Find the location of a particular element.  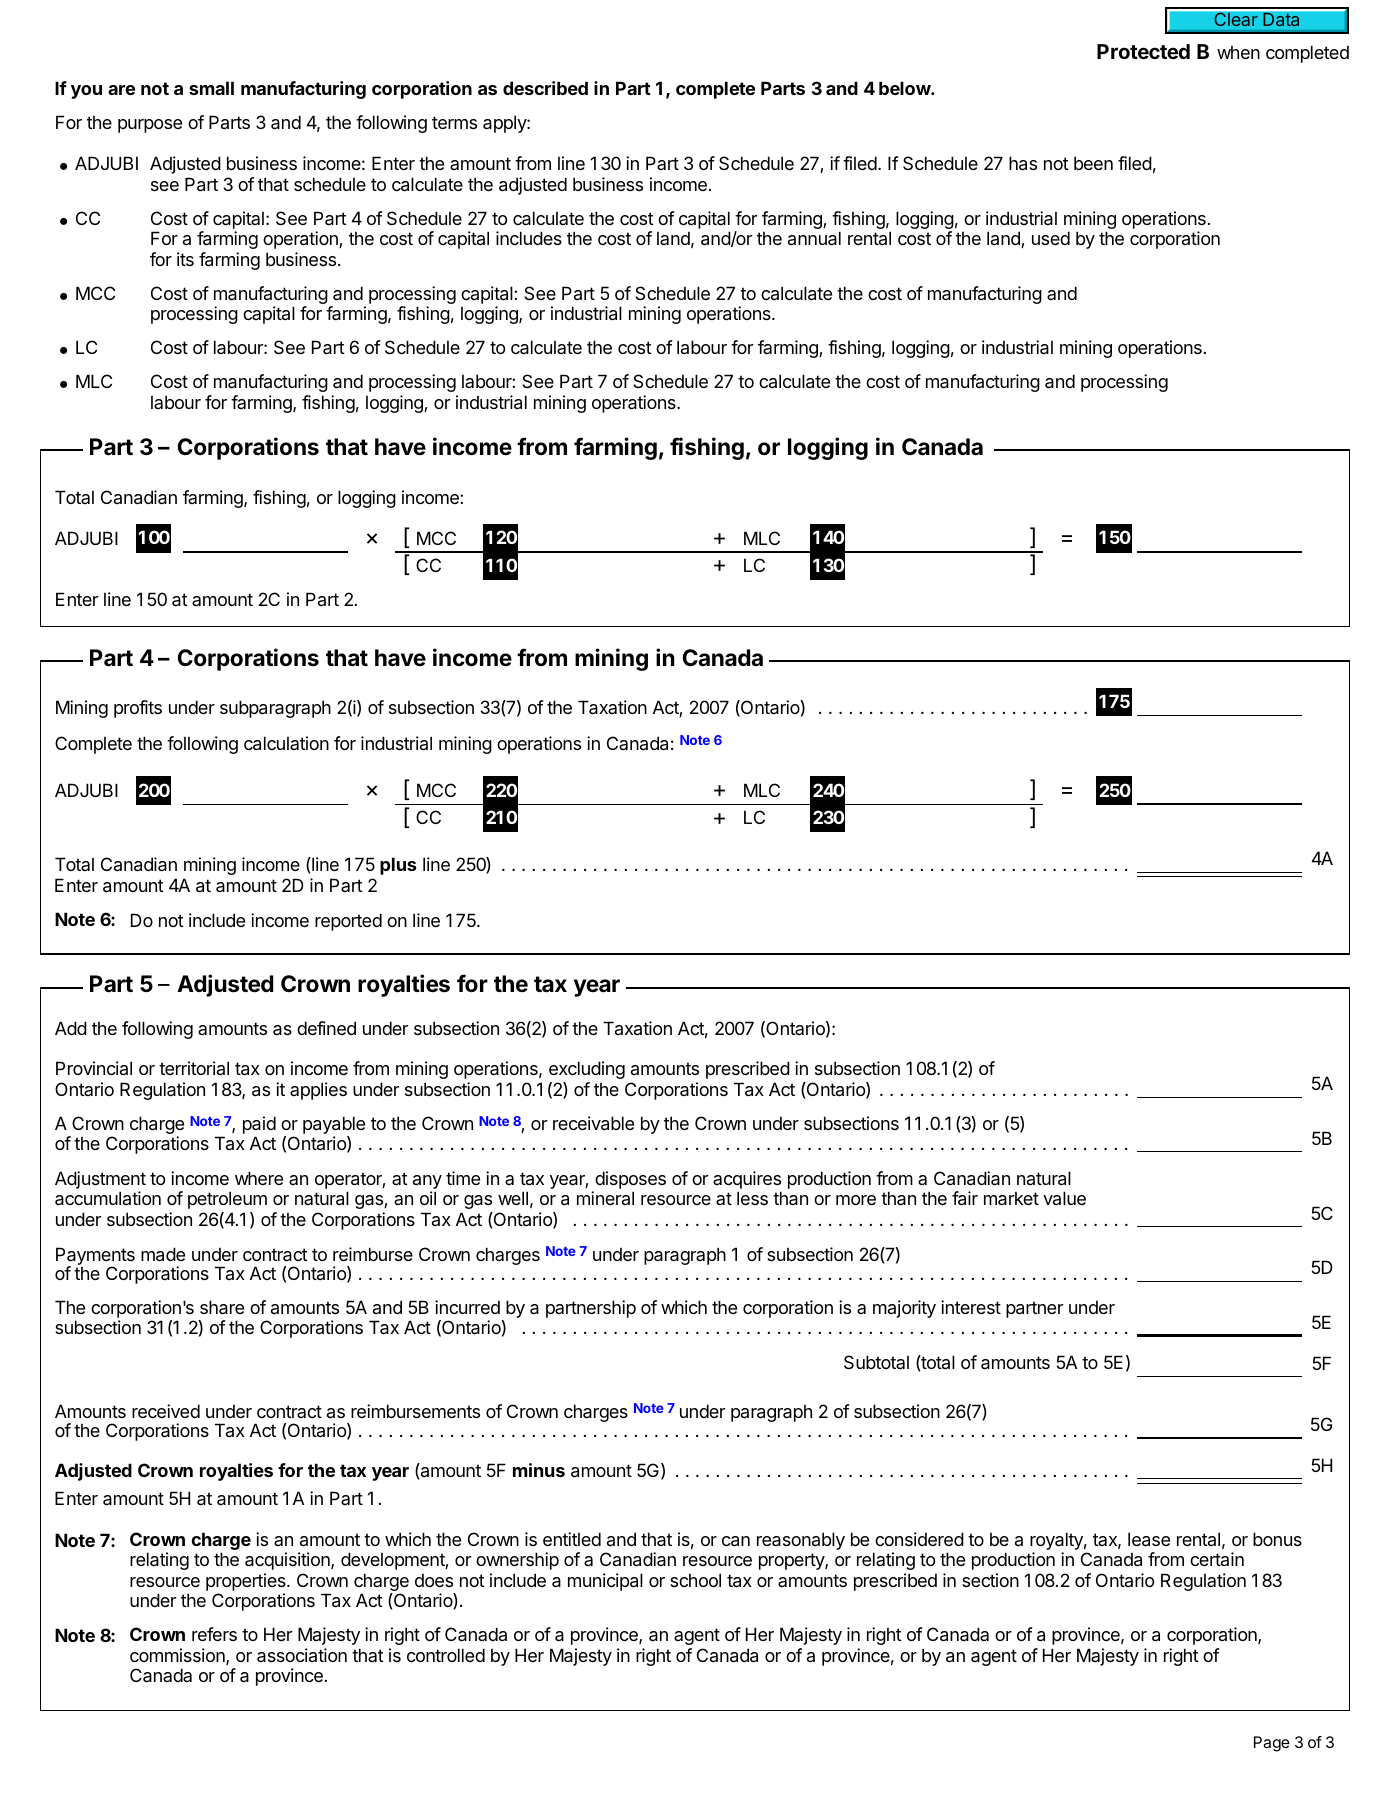

calculation is located at coordinates (286, 743).
